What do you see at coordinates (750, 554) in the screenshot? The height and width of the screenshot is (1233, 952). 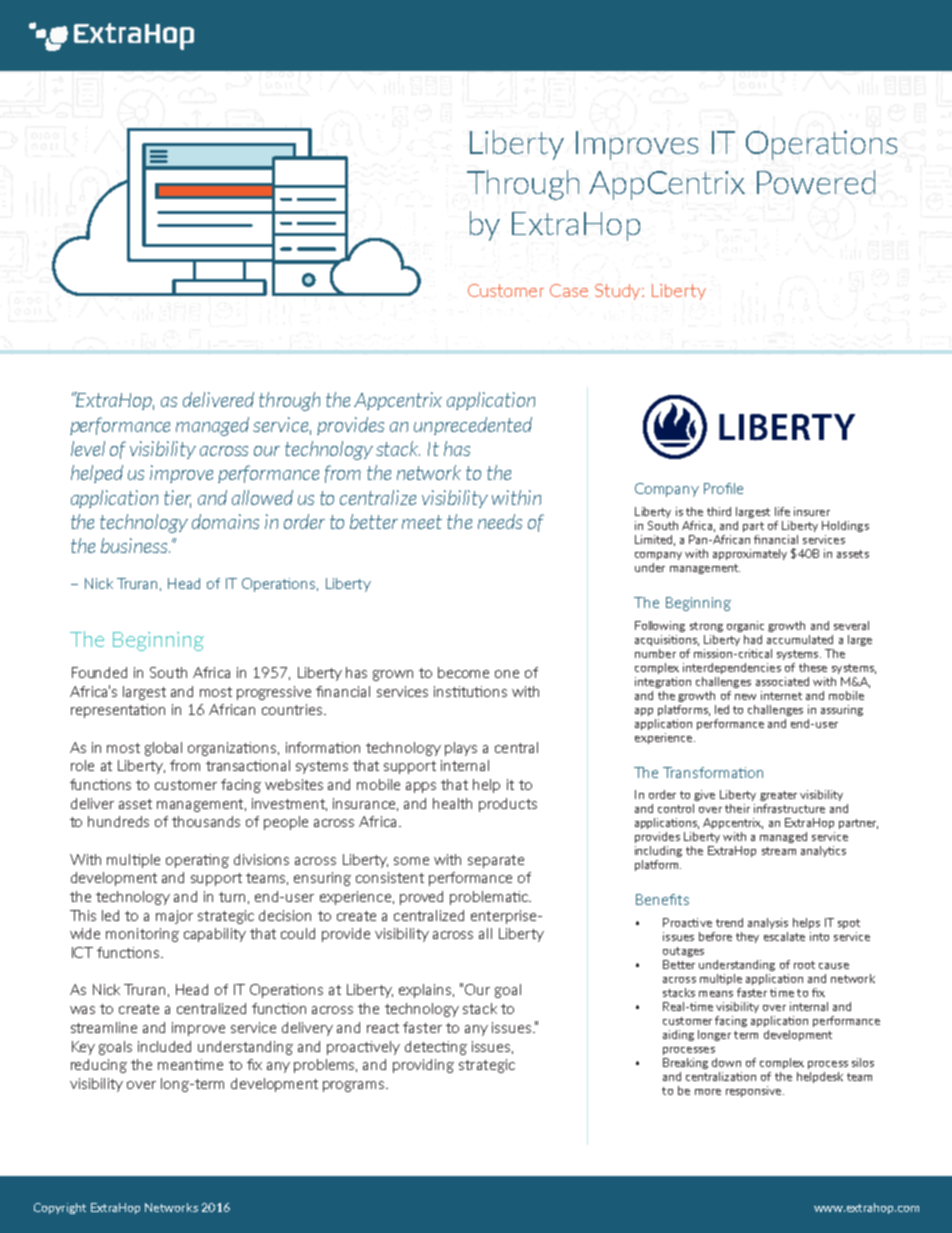 I see `approximately` at bounding box center [750, 554].
